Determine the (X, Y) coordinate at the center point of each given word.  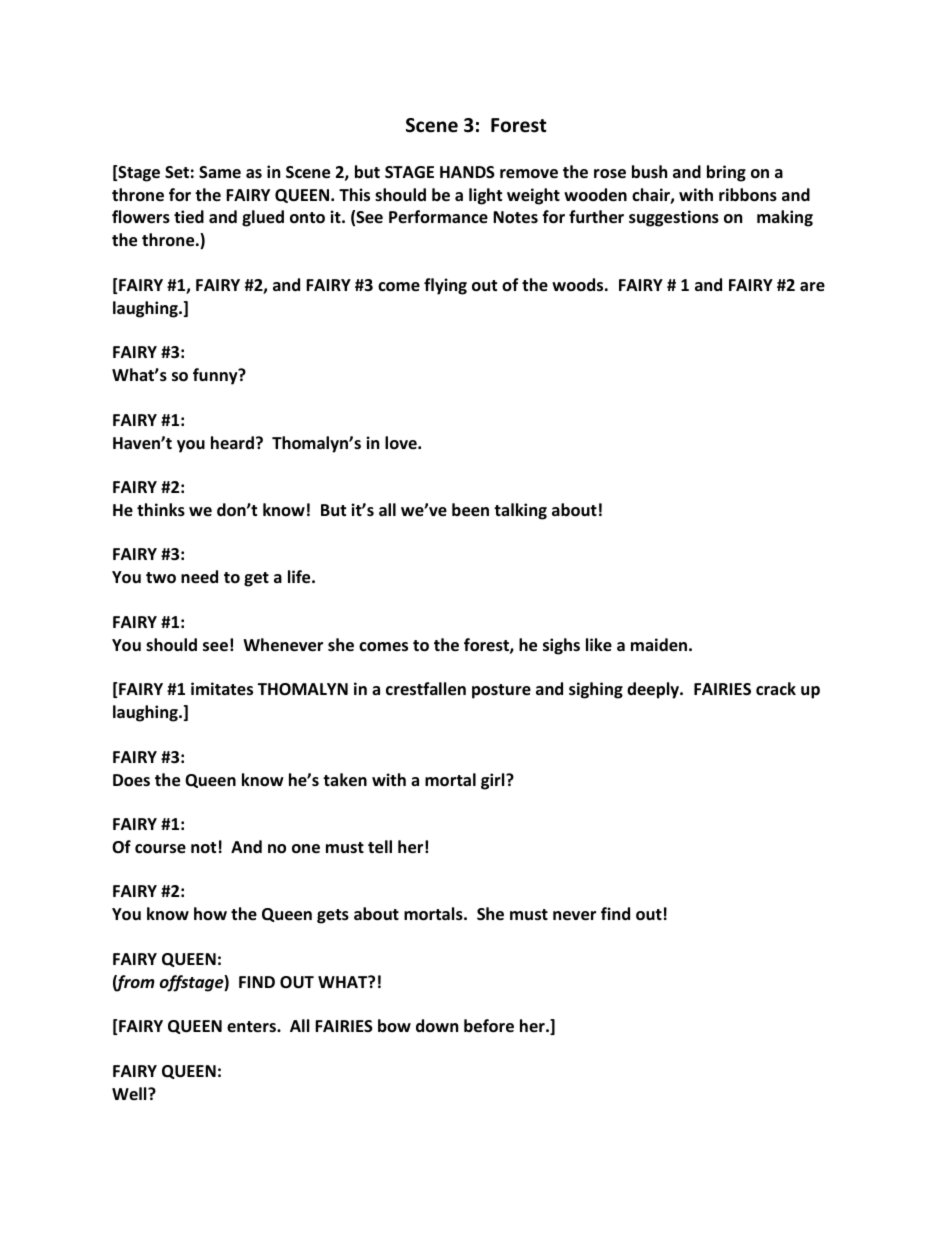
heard (234, 442)
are (812, 287)
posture (501, 691)
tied (189, 217)
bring (726, 173)
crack (776, 688)
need (199, 577)
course (160, 849)
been (470, 510)
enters (252, 1027)
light (485, 196)
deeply (654, 690)
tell (380, 847)
